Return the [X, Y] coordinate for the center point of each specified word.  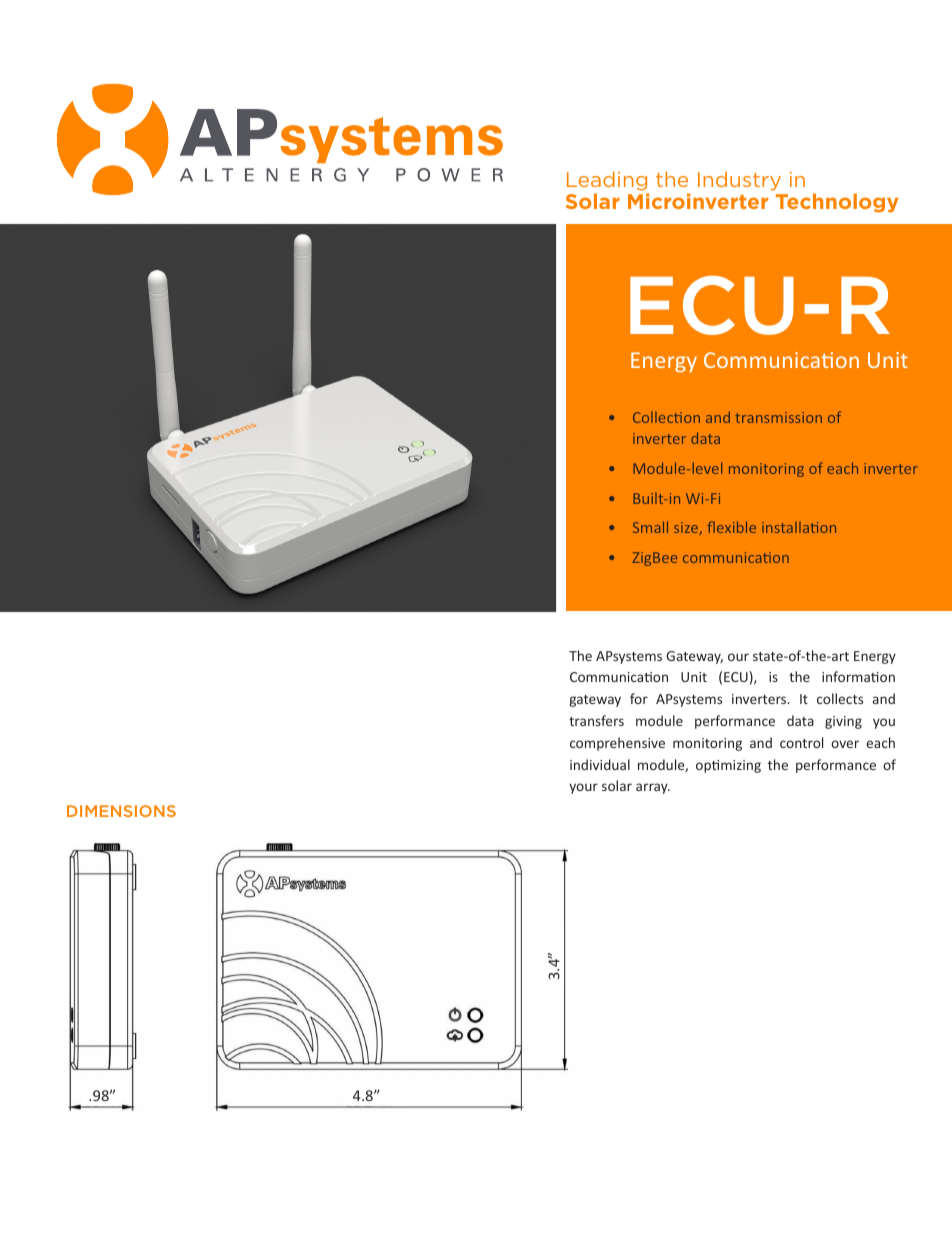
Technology [837, 203]
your [583, 788]
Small [650, 527]
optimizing [728, 766]
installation [799, 527]
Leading [608, 182]
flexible [731, 527]
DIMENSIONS [121, 811]
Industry [739, 181]
